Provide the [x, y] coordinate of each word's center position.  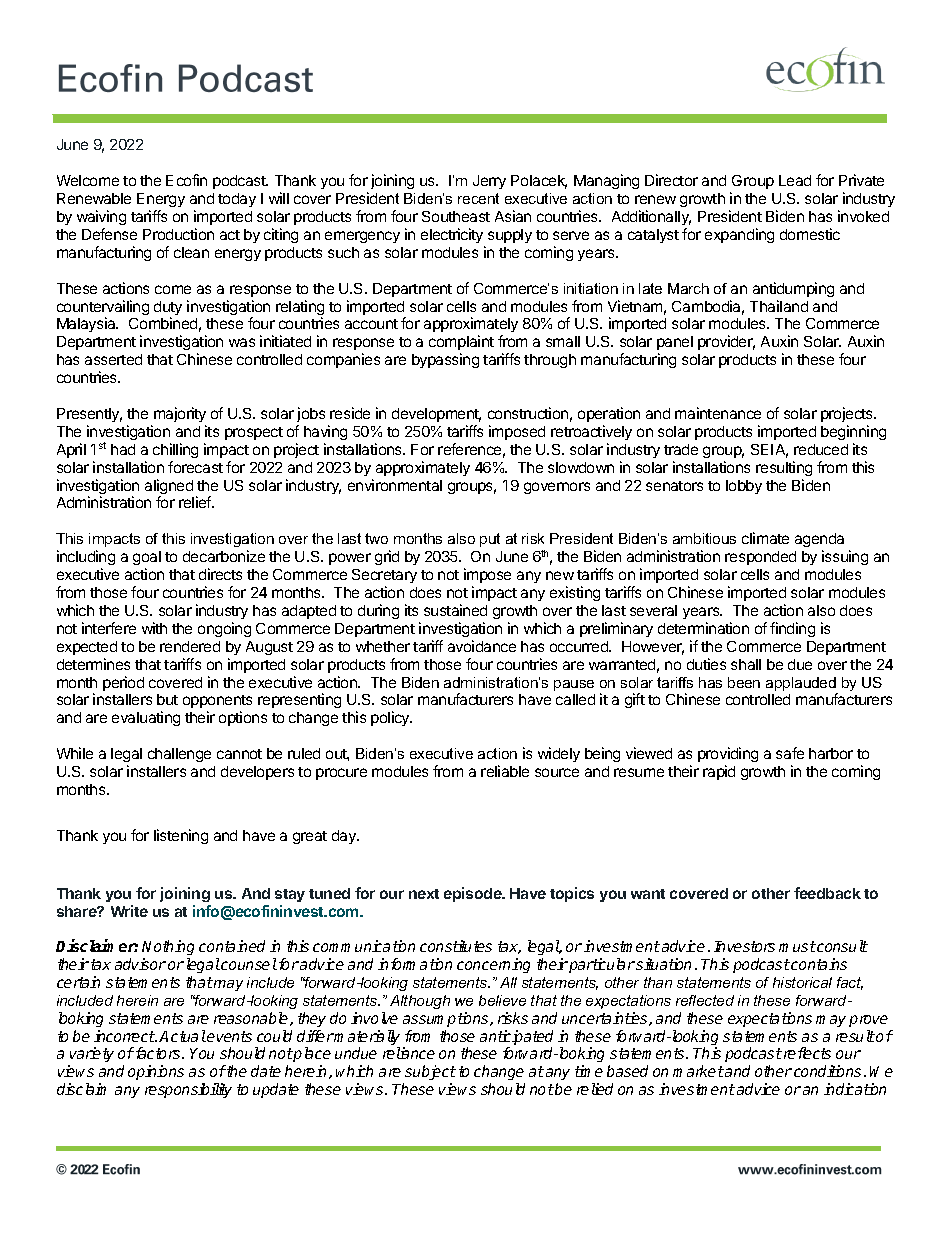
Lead [795, 180]
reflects [807, 1053]
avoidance [482, 646]
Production [178, 234]
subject [429, 1074]
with [154, 628]
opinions [156, 1072]
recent [478, 198]
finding [792, 629]
